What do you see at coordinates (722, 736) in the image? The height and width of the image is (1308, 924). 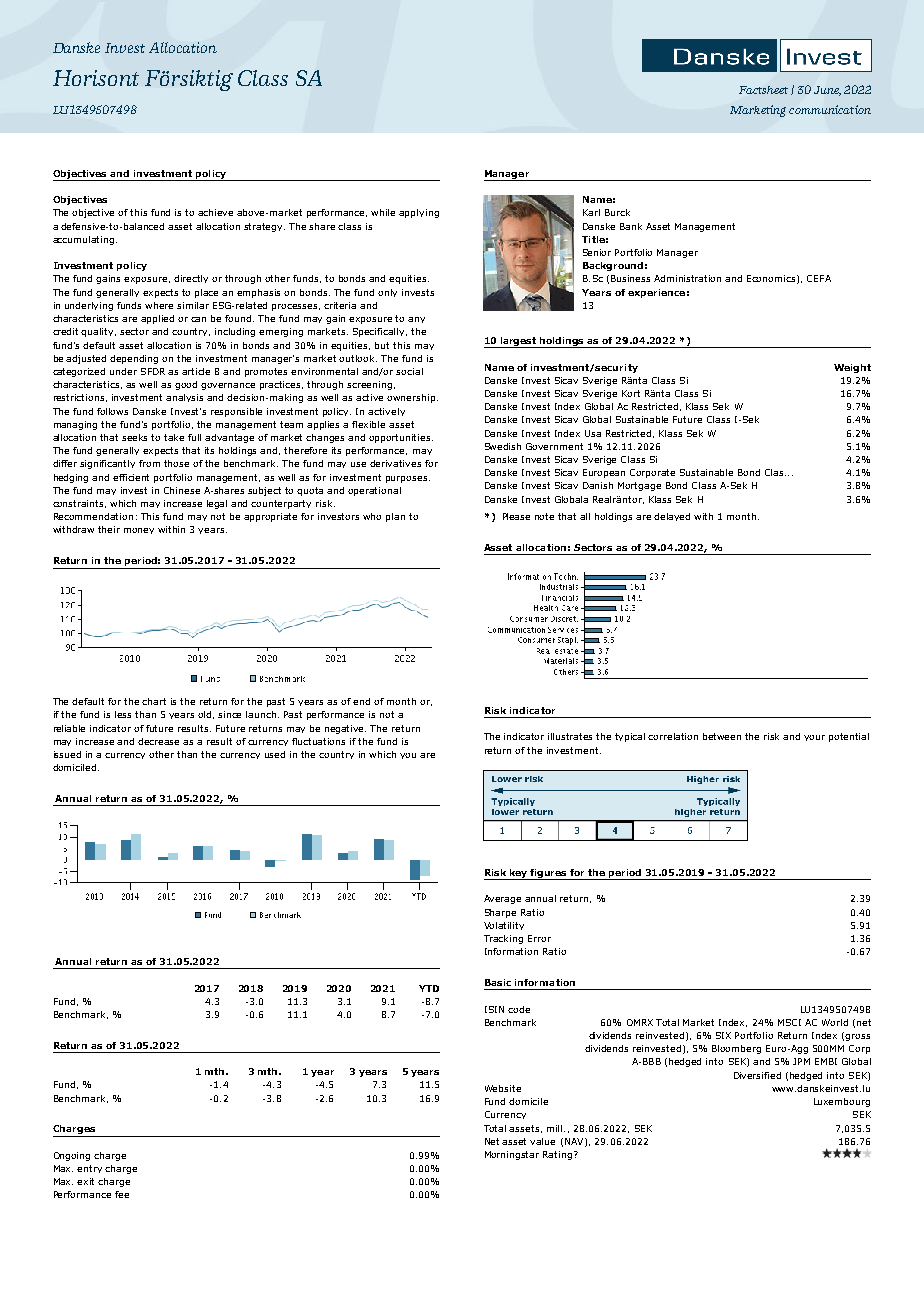 I see `between` at bounding box center [722, 736].
